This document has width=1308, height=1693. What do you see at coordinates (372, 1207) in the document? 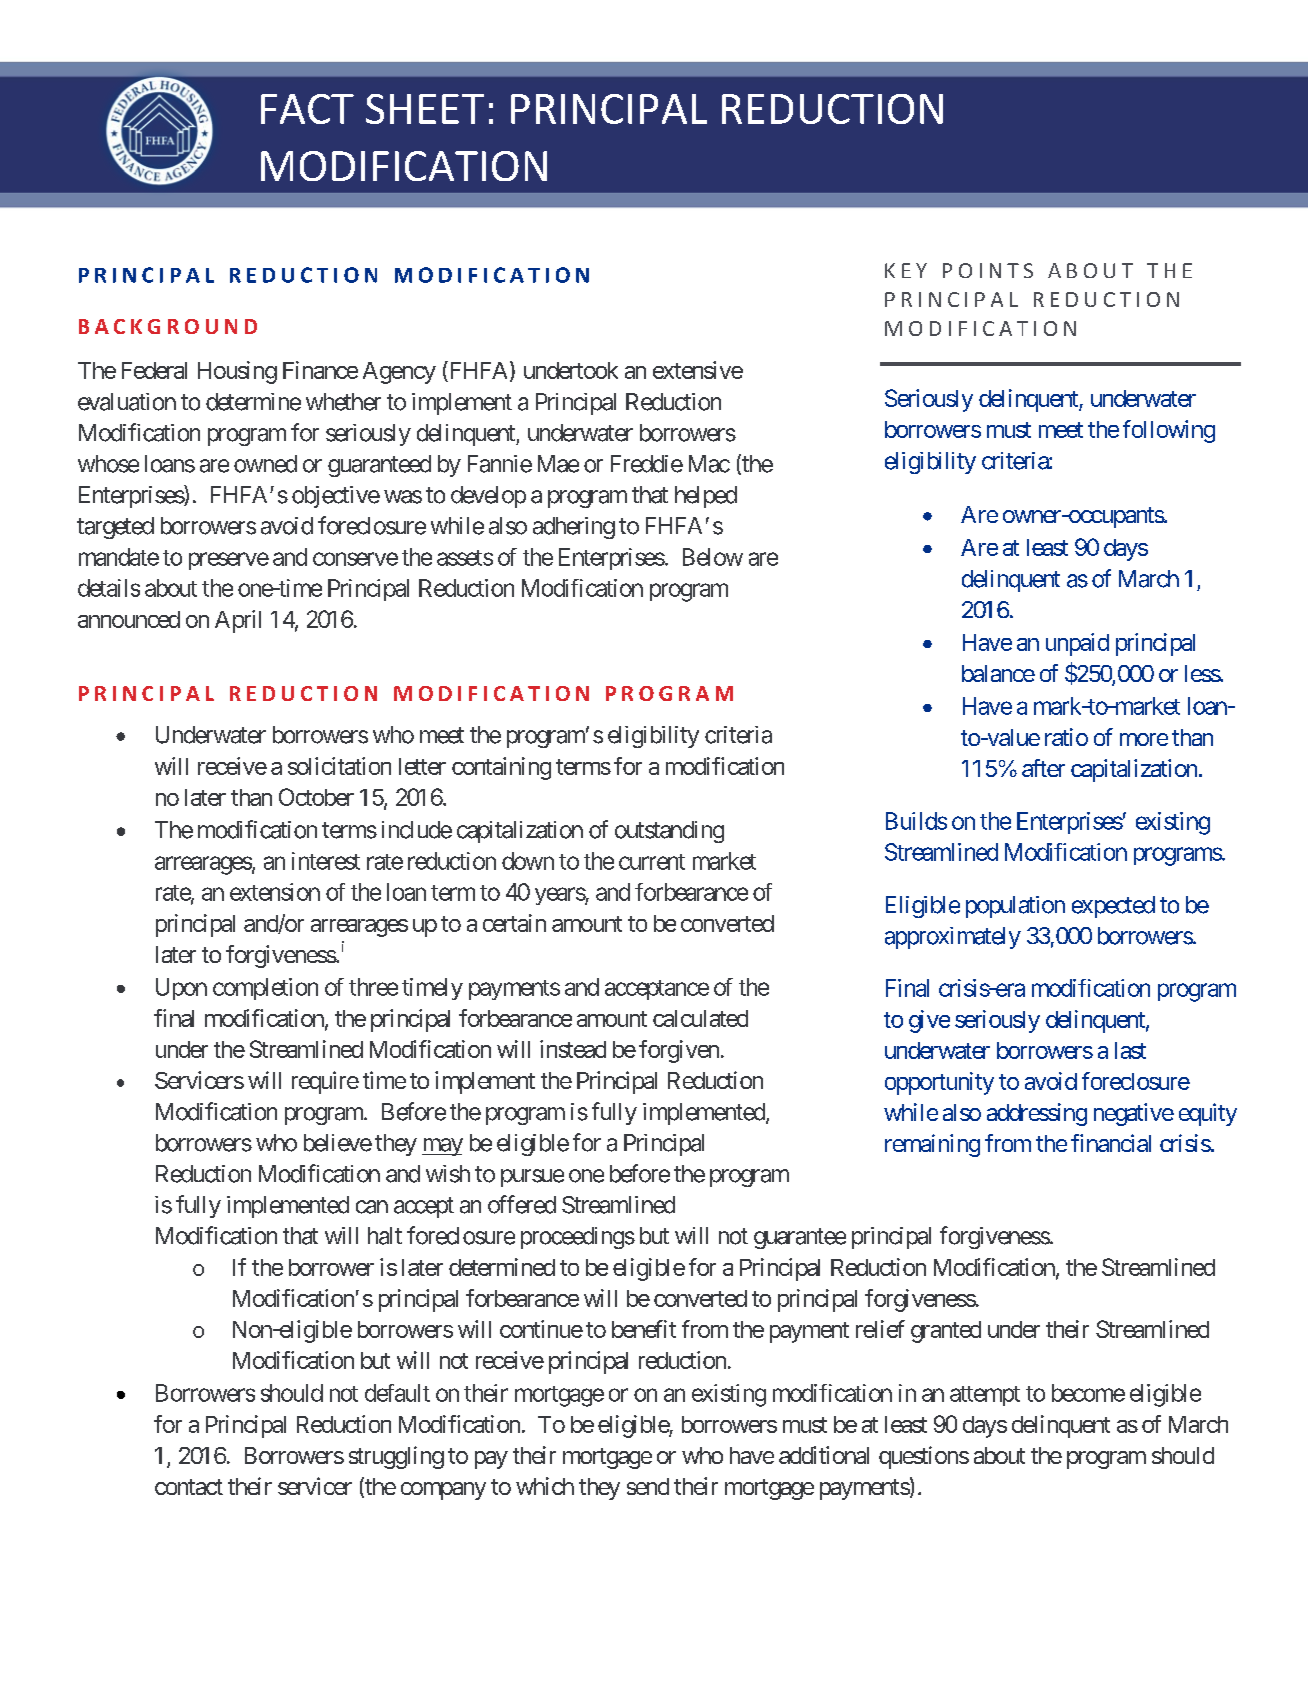
I see `can` at bounding box center [372, 1207].
